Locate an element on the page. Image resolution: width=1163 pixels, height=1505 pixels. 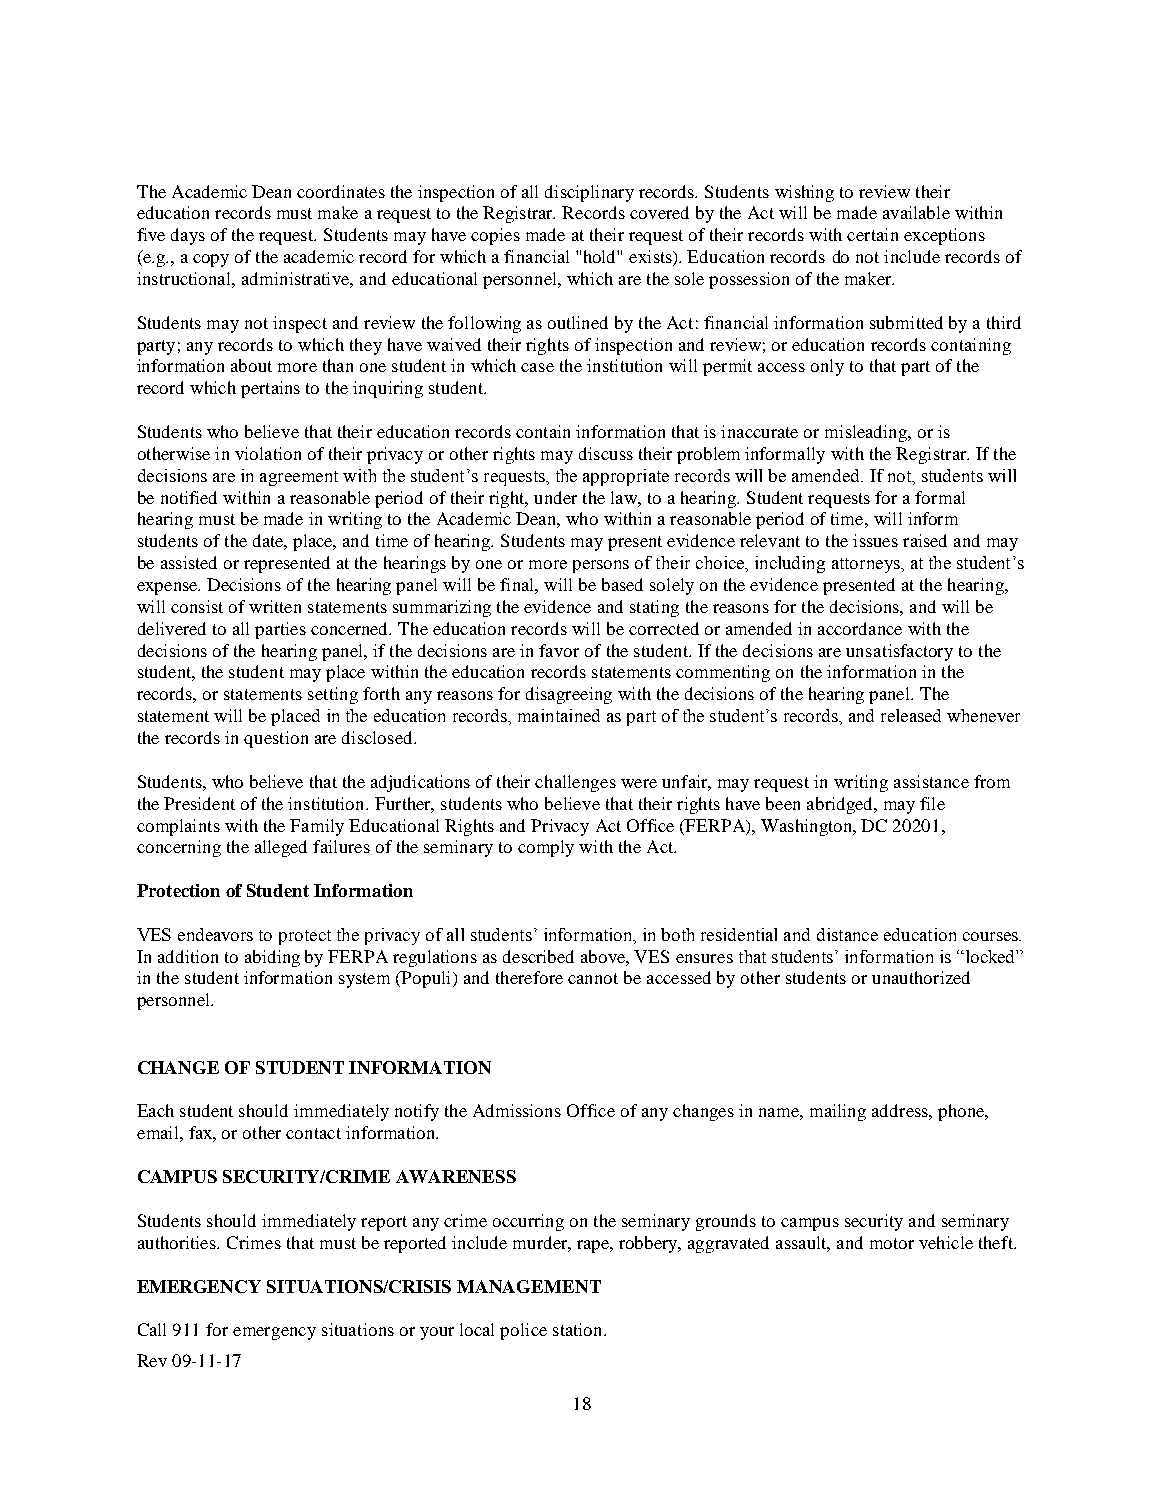
available is located at coordinates (916, 212).
